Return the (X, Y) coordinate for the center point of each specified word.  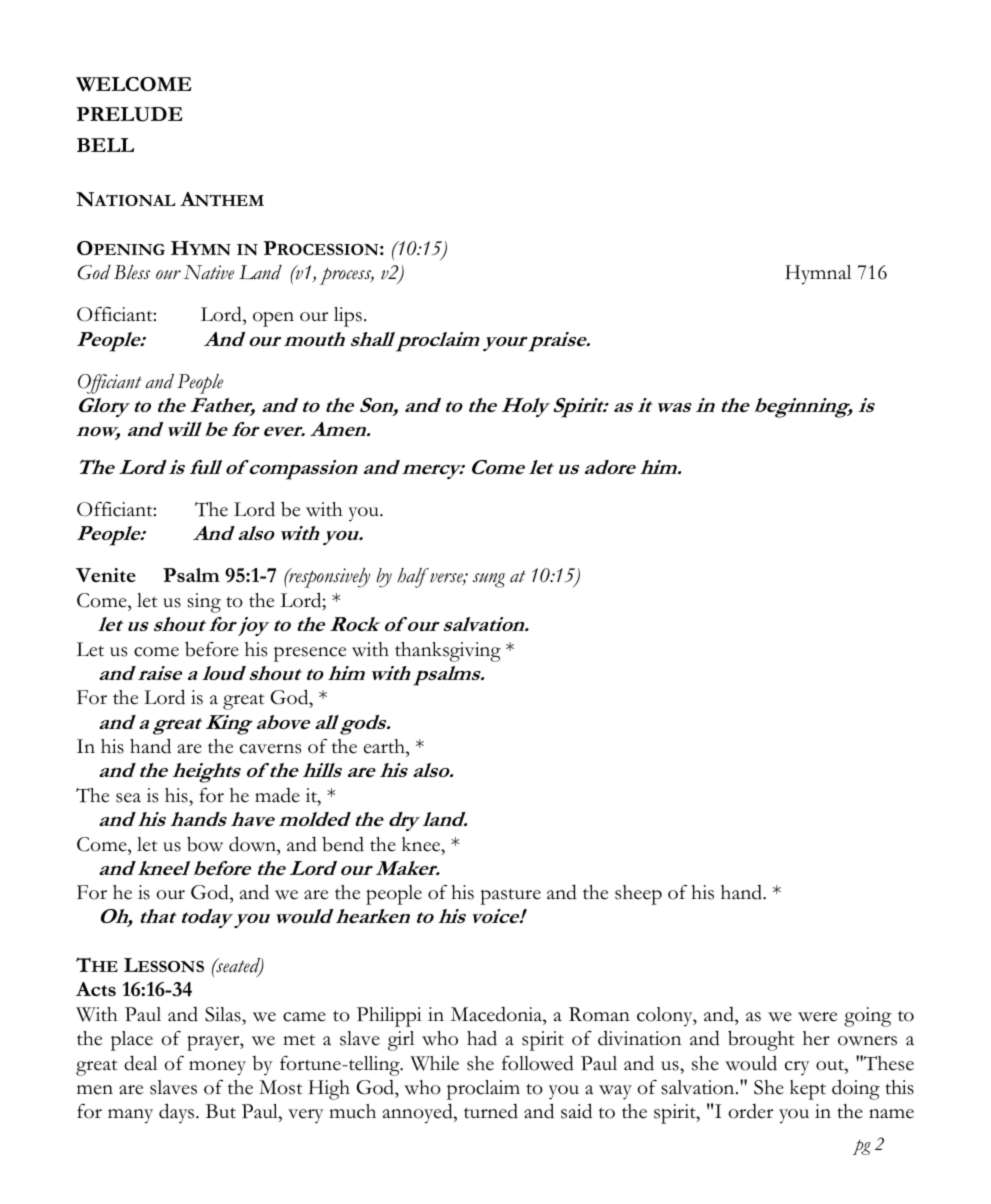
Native (209, 272)
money (217, 1068)
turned (491, 1111)
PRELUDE (130, 114)
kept (808, 1090)
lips (348, 317)
